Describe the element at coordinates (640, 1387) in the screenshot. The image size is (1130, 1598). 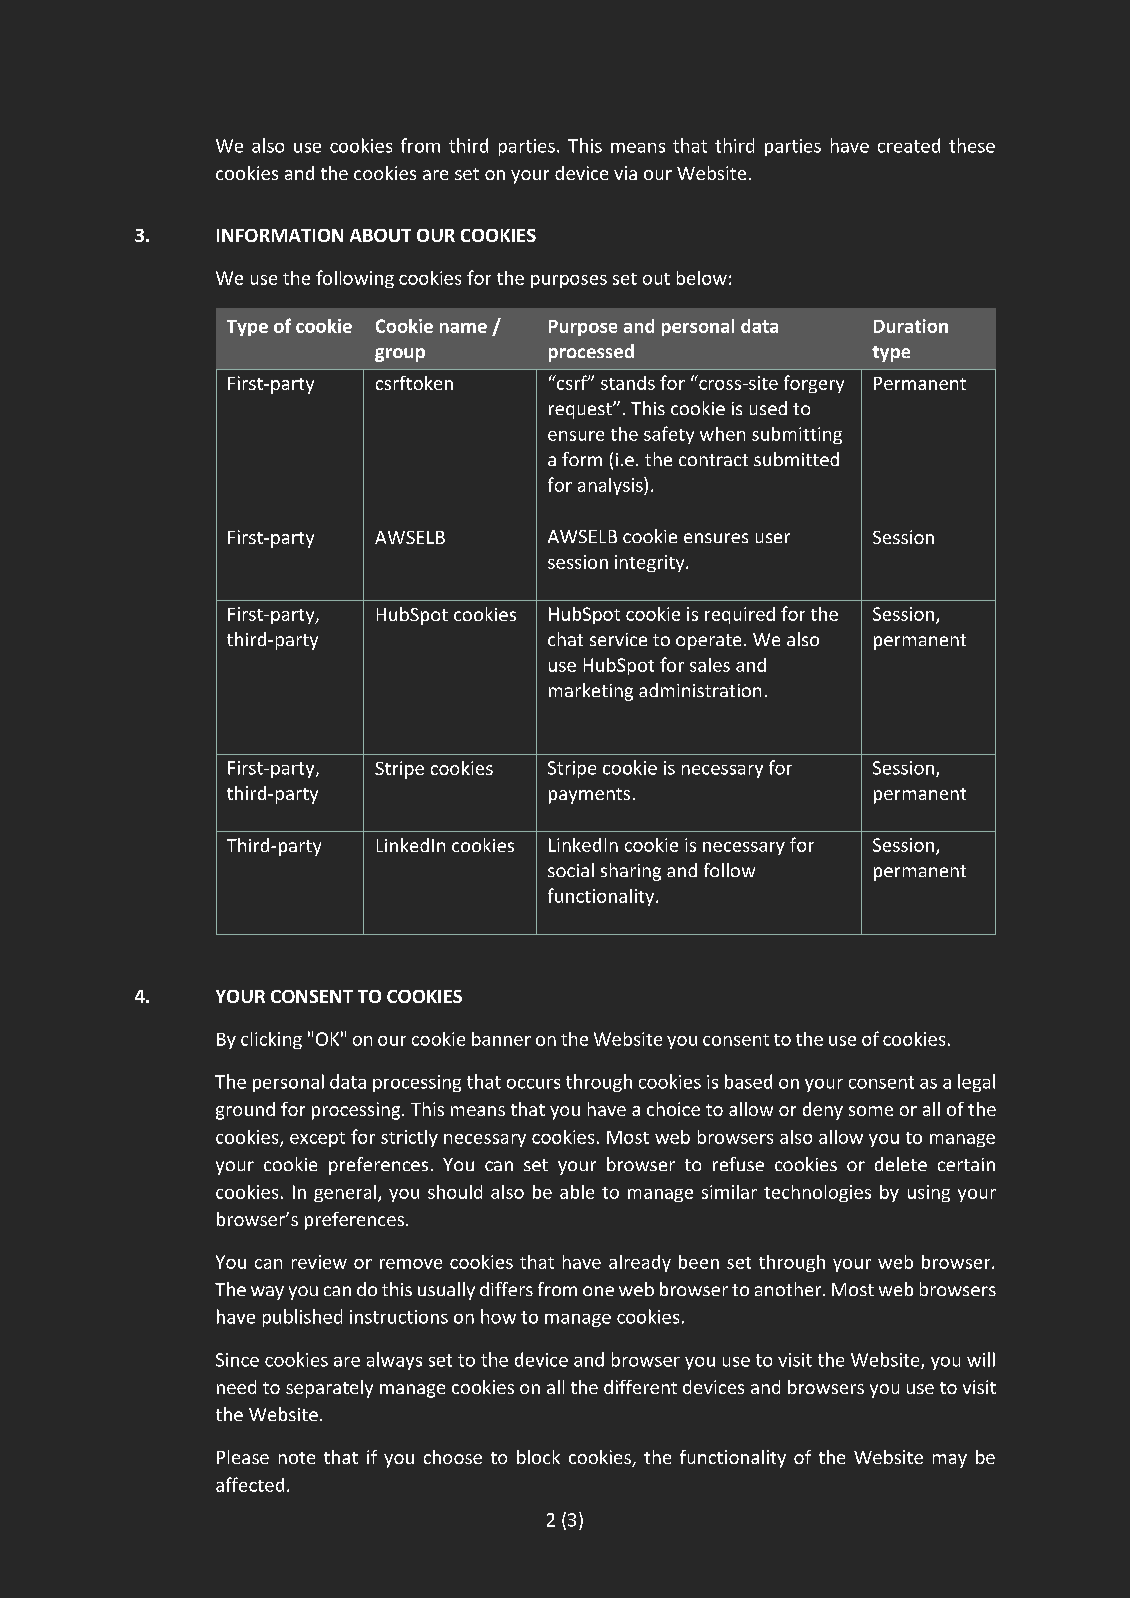
I see `different` at that location.
